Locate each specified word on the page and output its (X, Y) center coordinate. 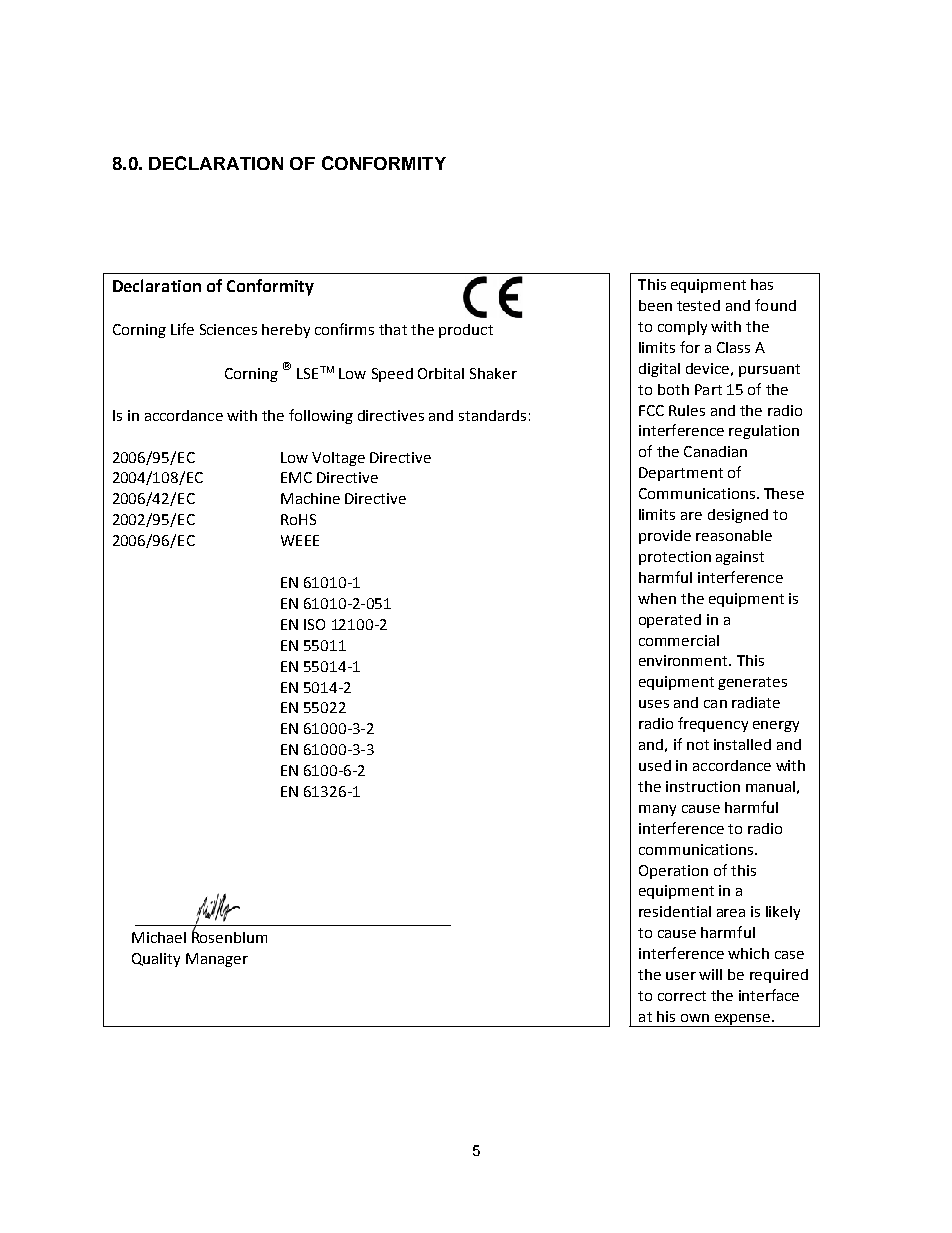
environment (684, 660)
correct (682, 996)
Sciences (228, 329)
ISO (314, 624)
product (466, 331)
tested (698, 305)
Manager (217, 960)
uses (654, 704)
